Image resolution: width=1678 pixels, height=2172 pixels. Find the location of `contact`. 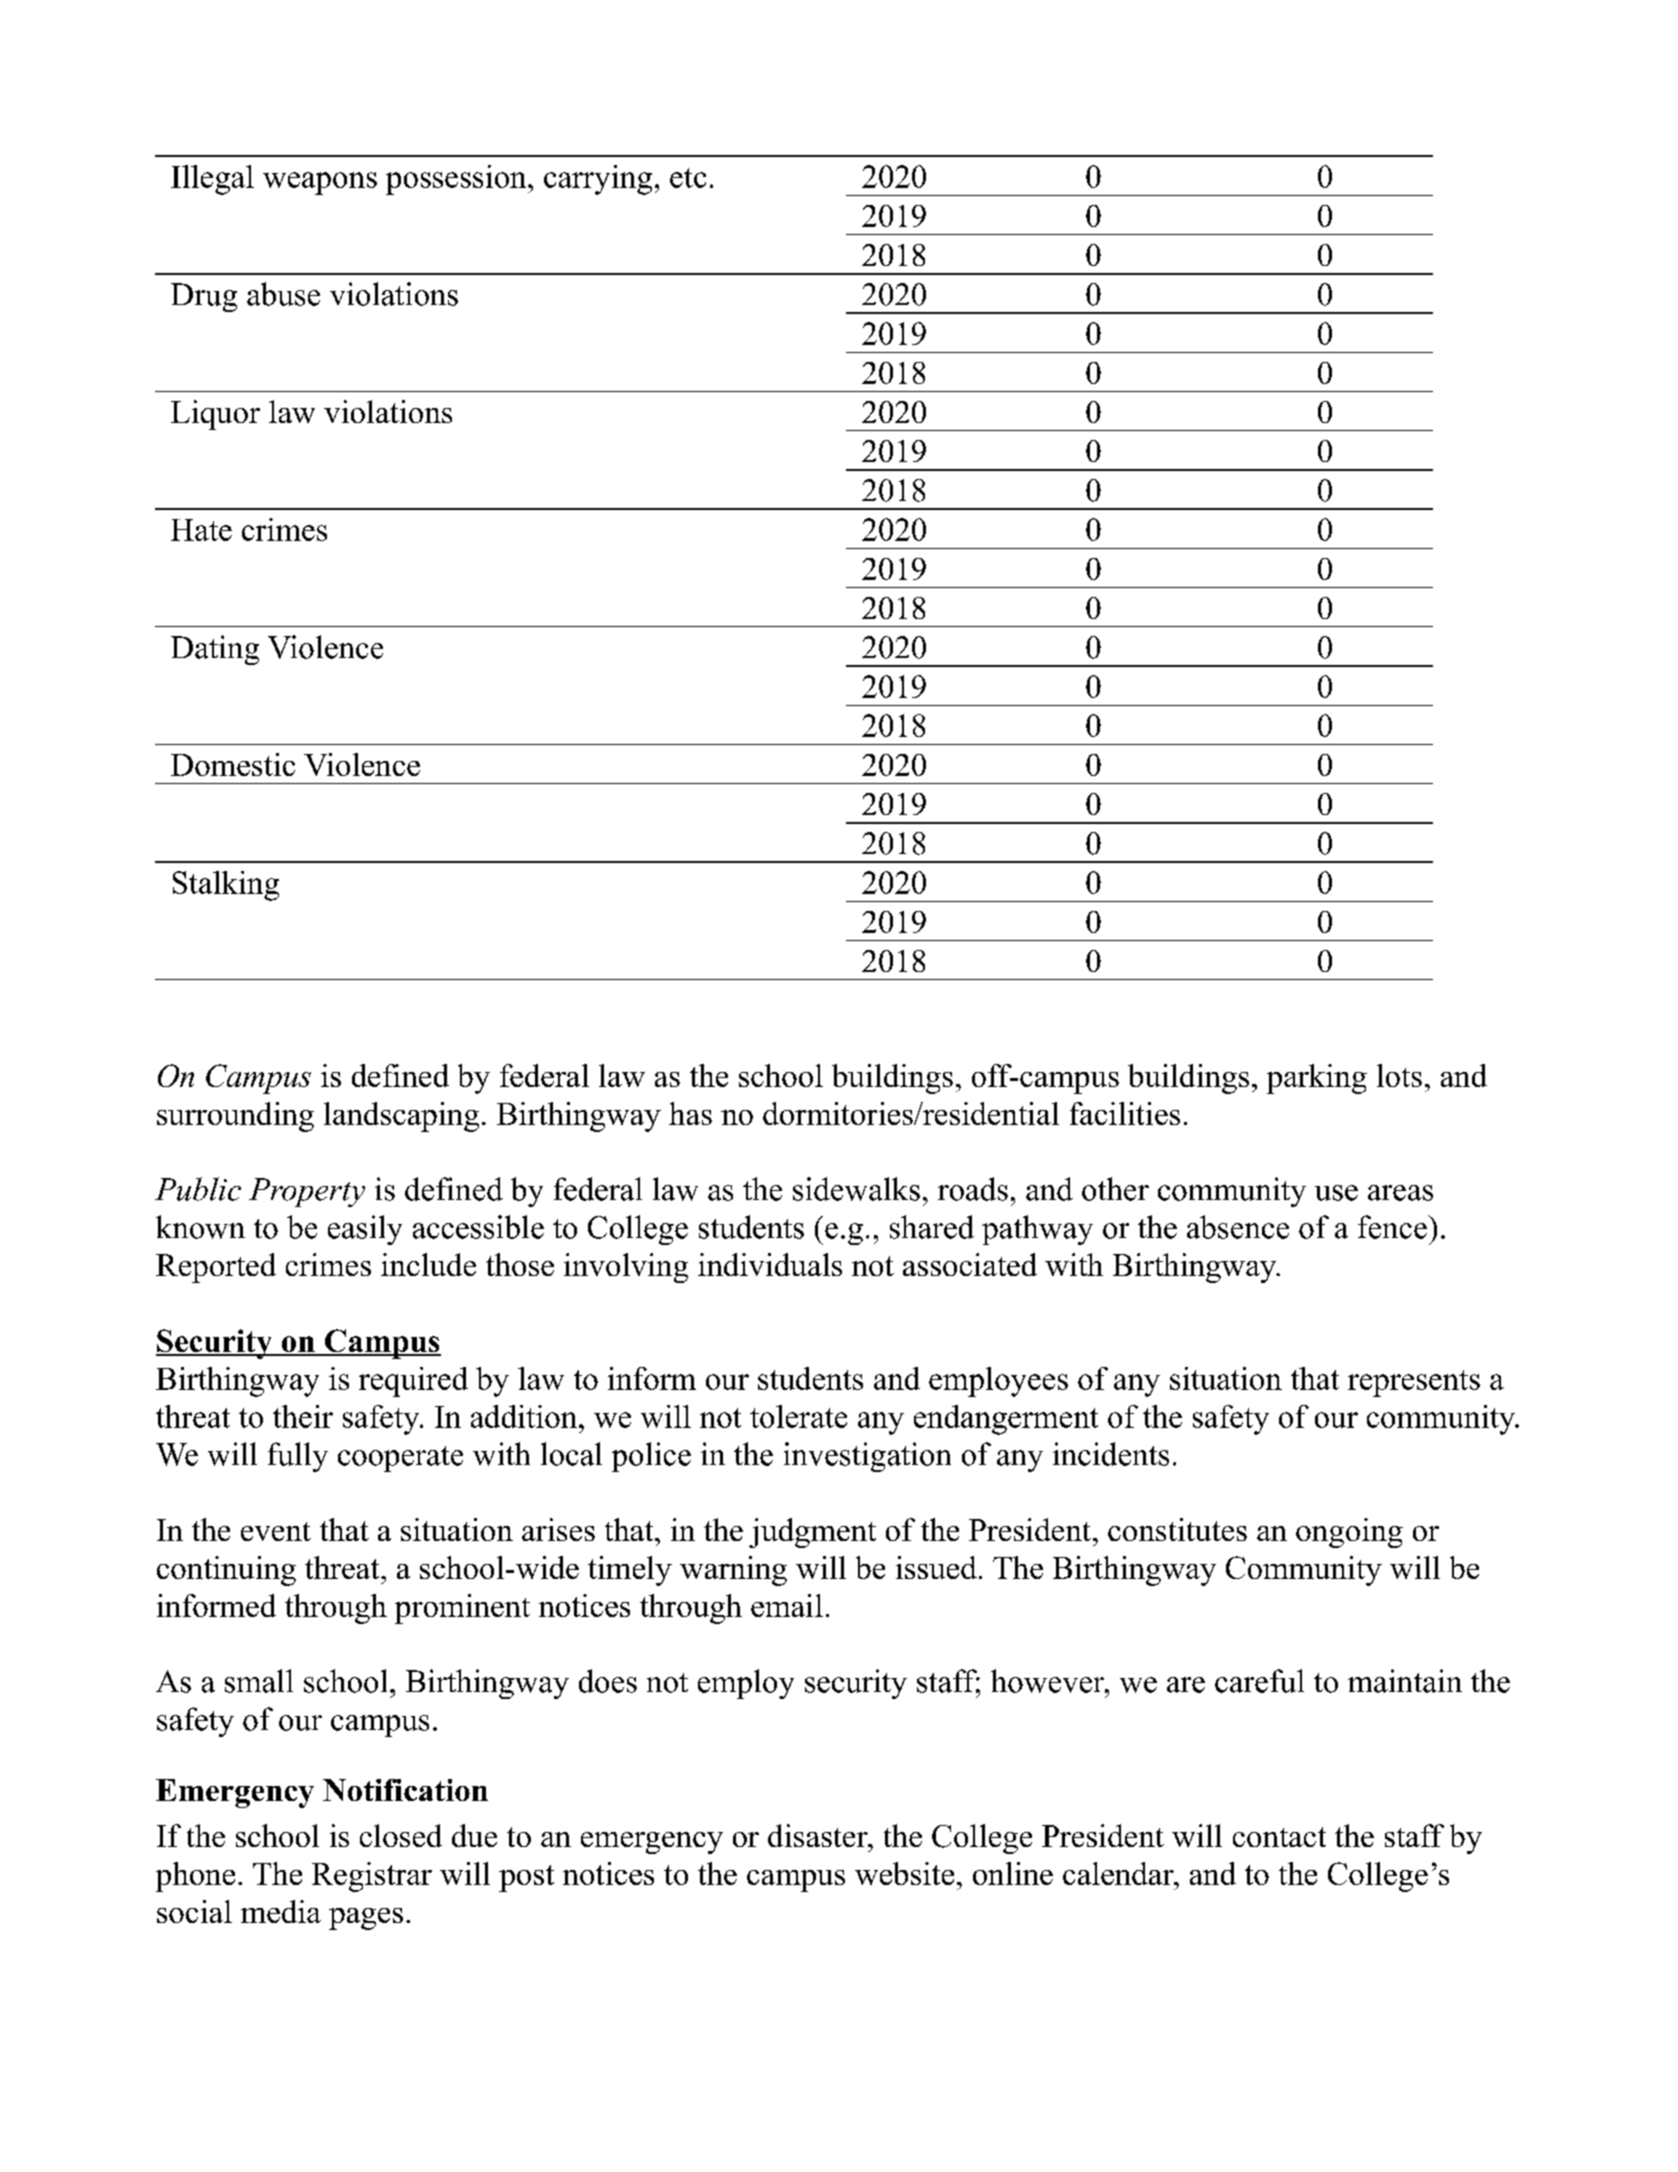

contact is located at coordinates (1279, 1837).
